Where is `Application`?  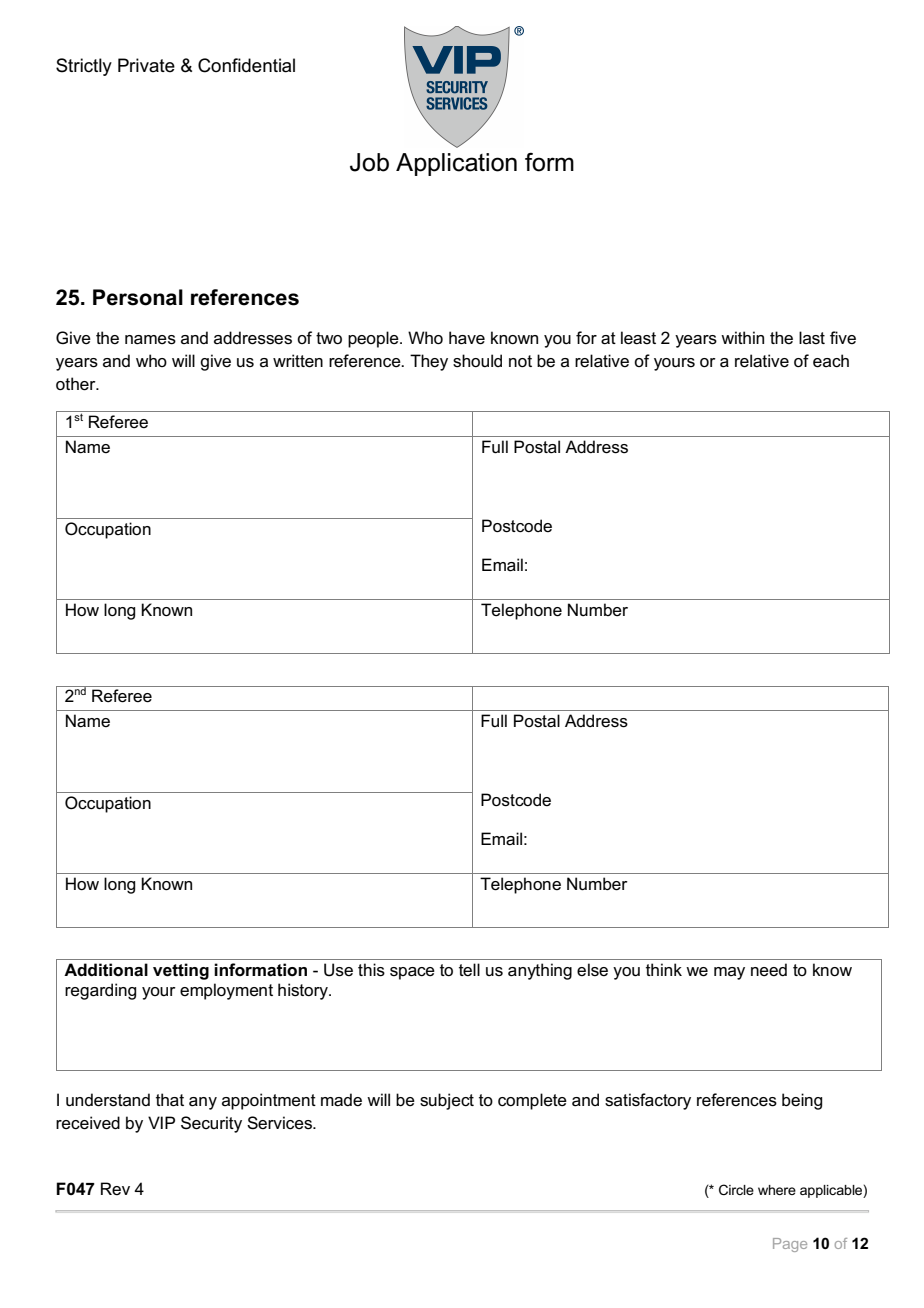 Application is located at coordinates (456, 164).
